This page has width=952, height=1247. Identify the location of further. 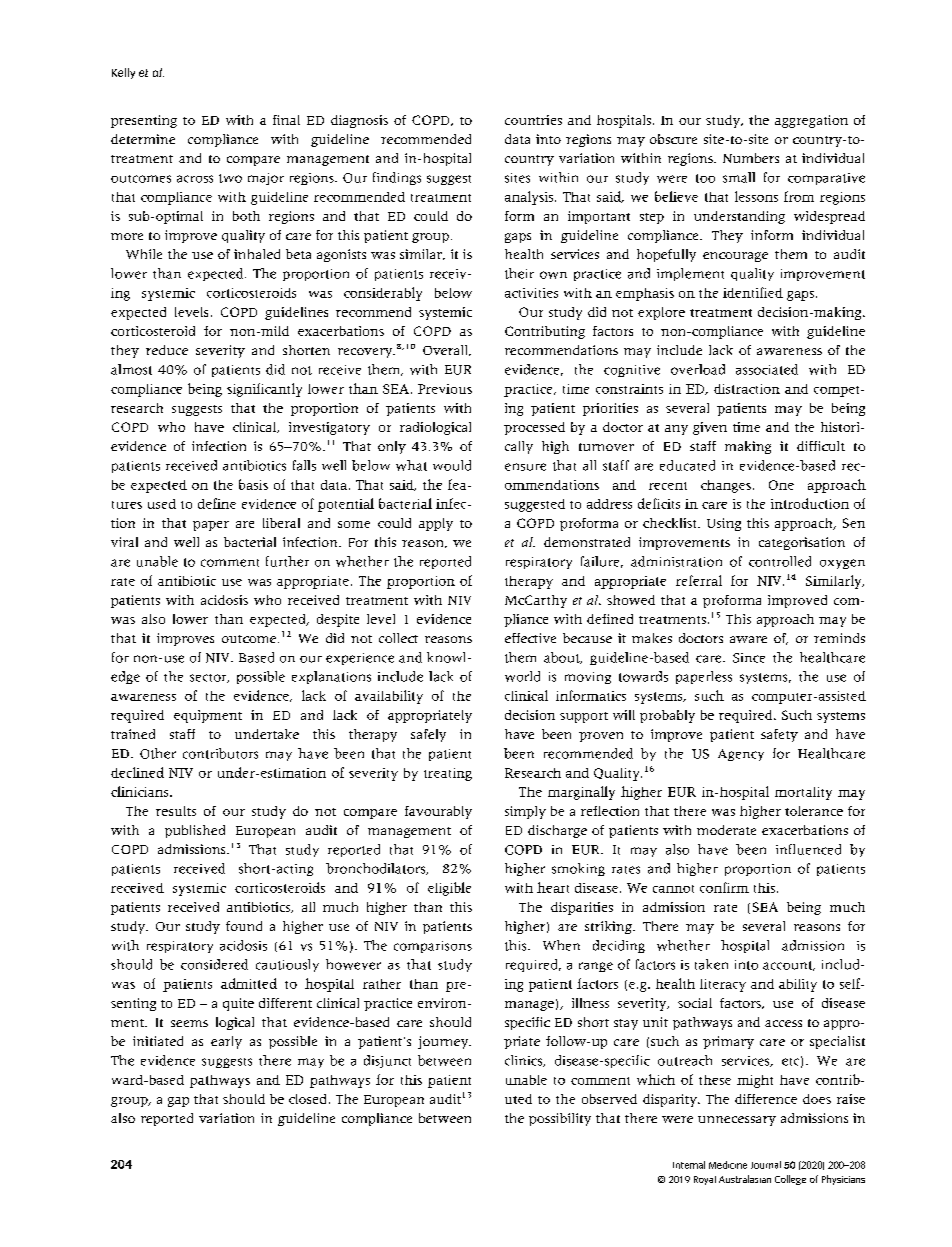
(287, 561).
